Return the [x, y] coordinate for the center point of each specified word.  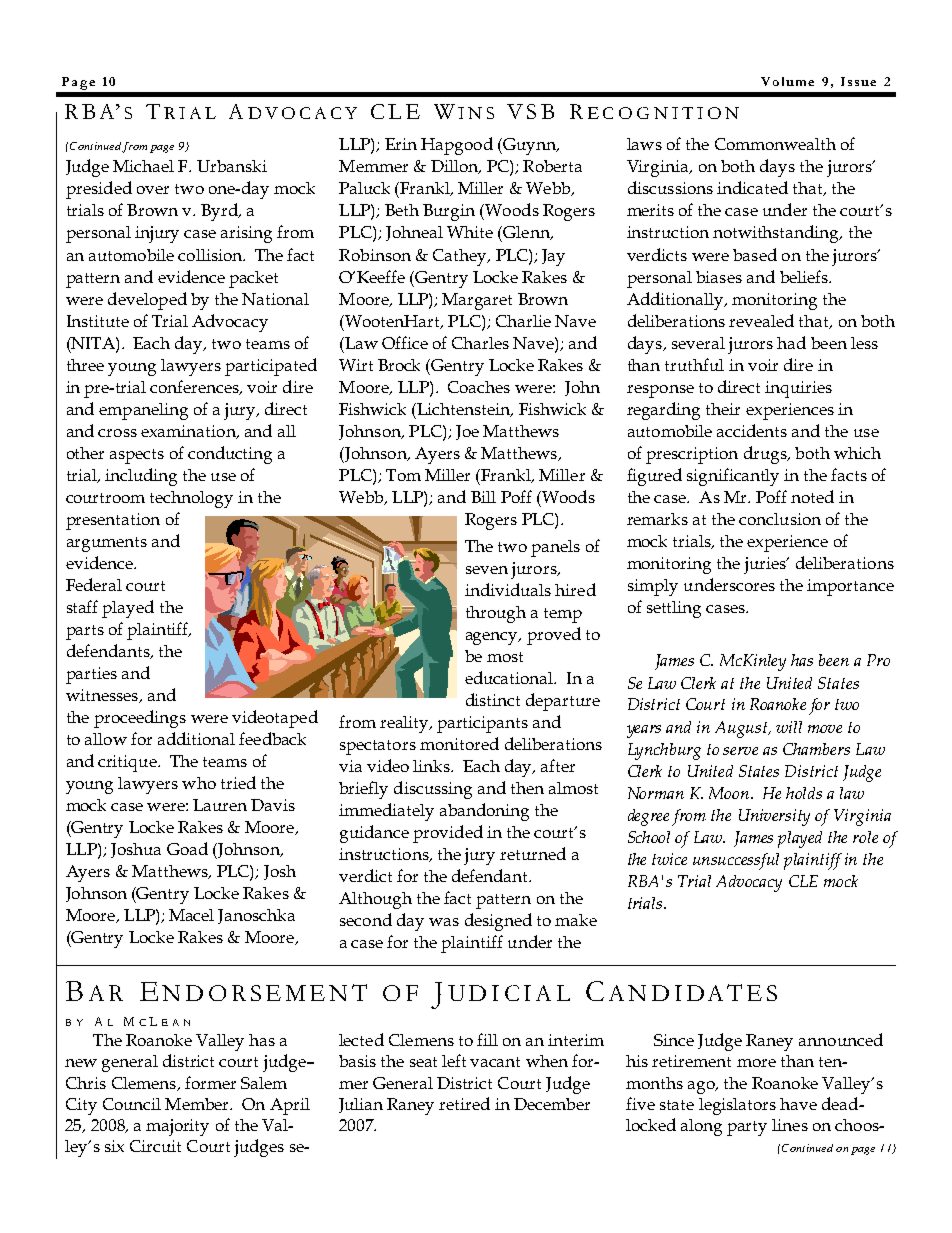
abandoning [484, 812]
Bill [483, 497]
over [153, 190]
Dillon [456, 167]
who [199, 783]
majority [177, 1127]
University [774, 817]
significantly [733, 477]
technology [191, 499]
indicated [752, 187]
